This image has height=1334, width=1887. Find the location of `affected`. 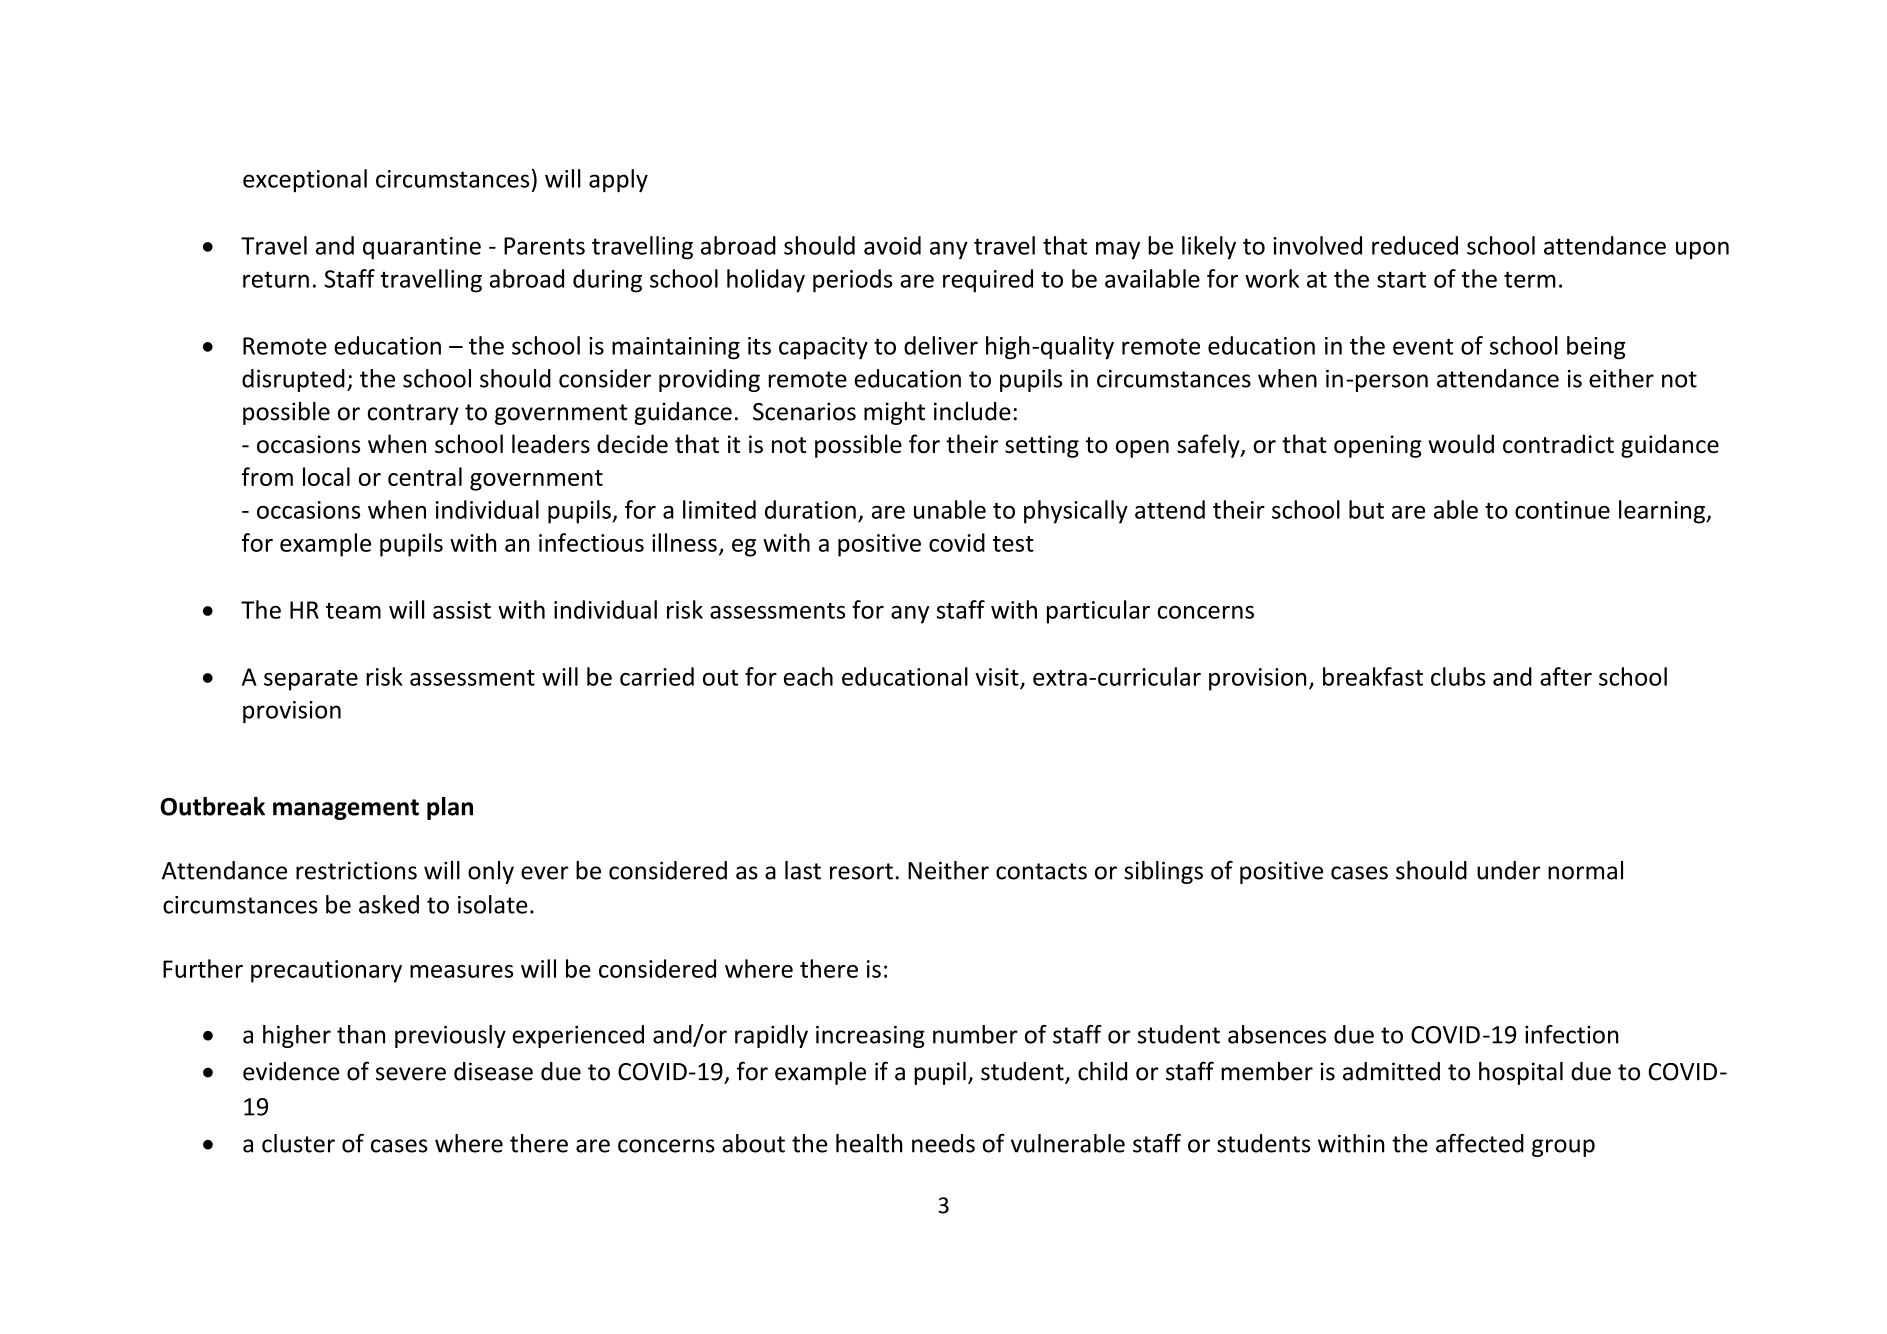

affected is located at coordinates (1480, 1143).
